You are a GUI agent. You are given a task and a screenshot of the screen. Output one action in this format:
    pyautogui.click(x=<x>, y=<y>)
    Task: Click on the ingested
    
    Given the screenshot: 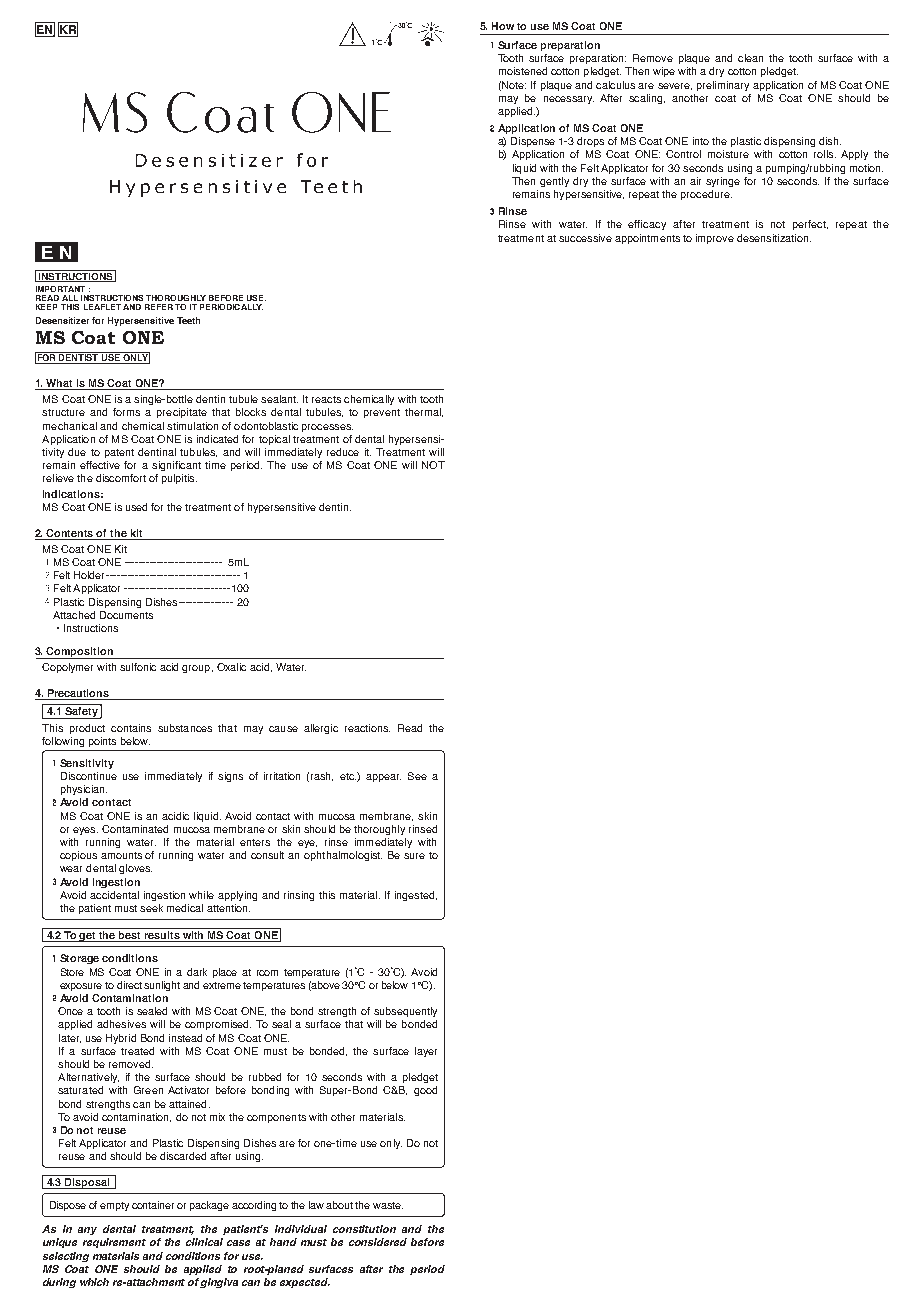 What is the action you would take?
    pyautogui.click(x=414, y=896)
